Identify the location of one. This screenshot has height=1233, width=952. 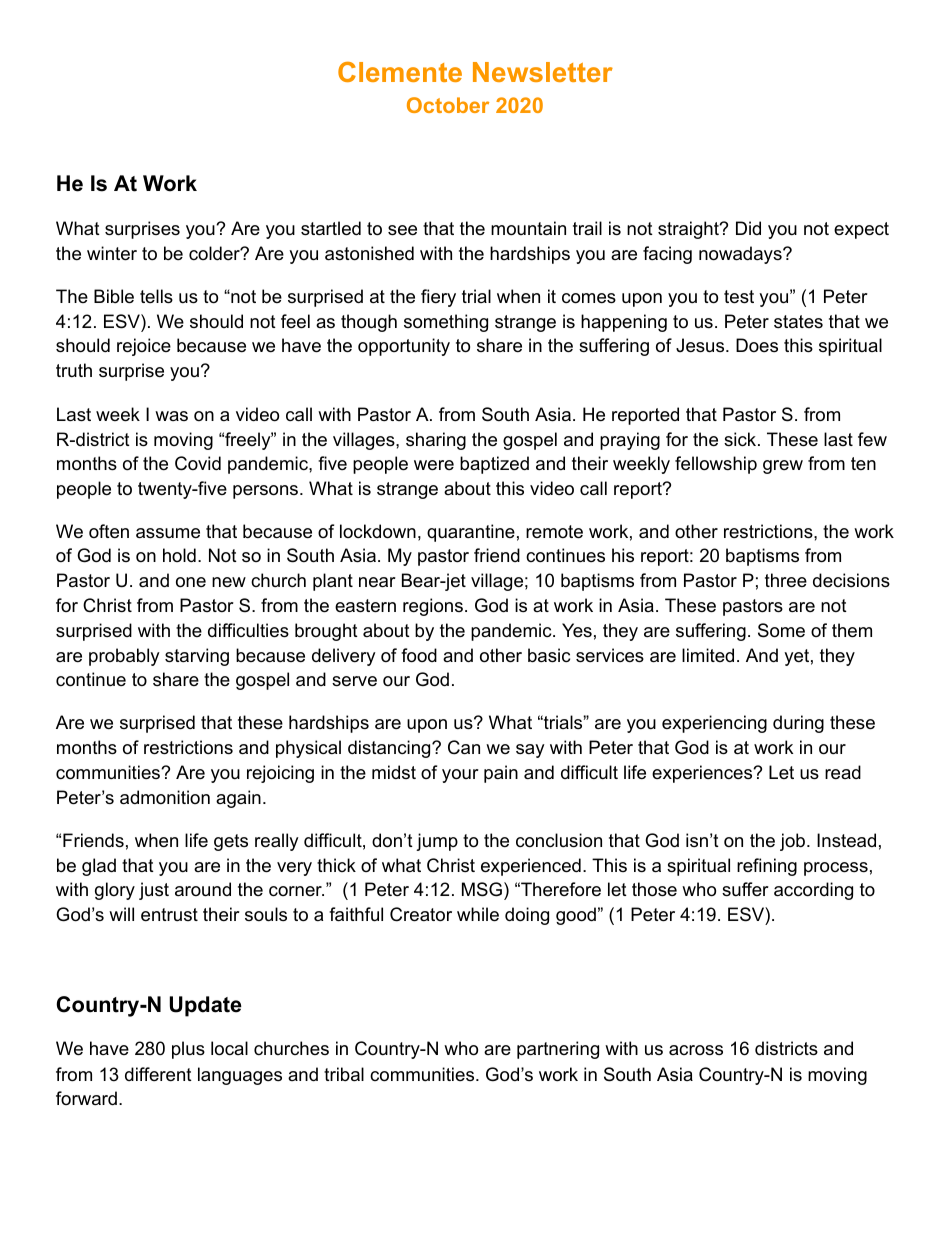
(191, 582).
